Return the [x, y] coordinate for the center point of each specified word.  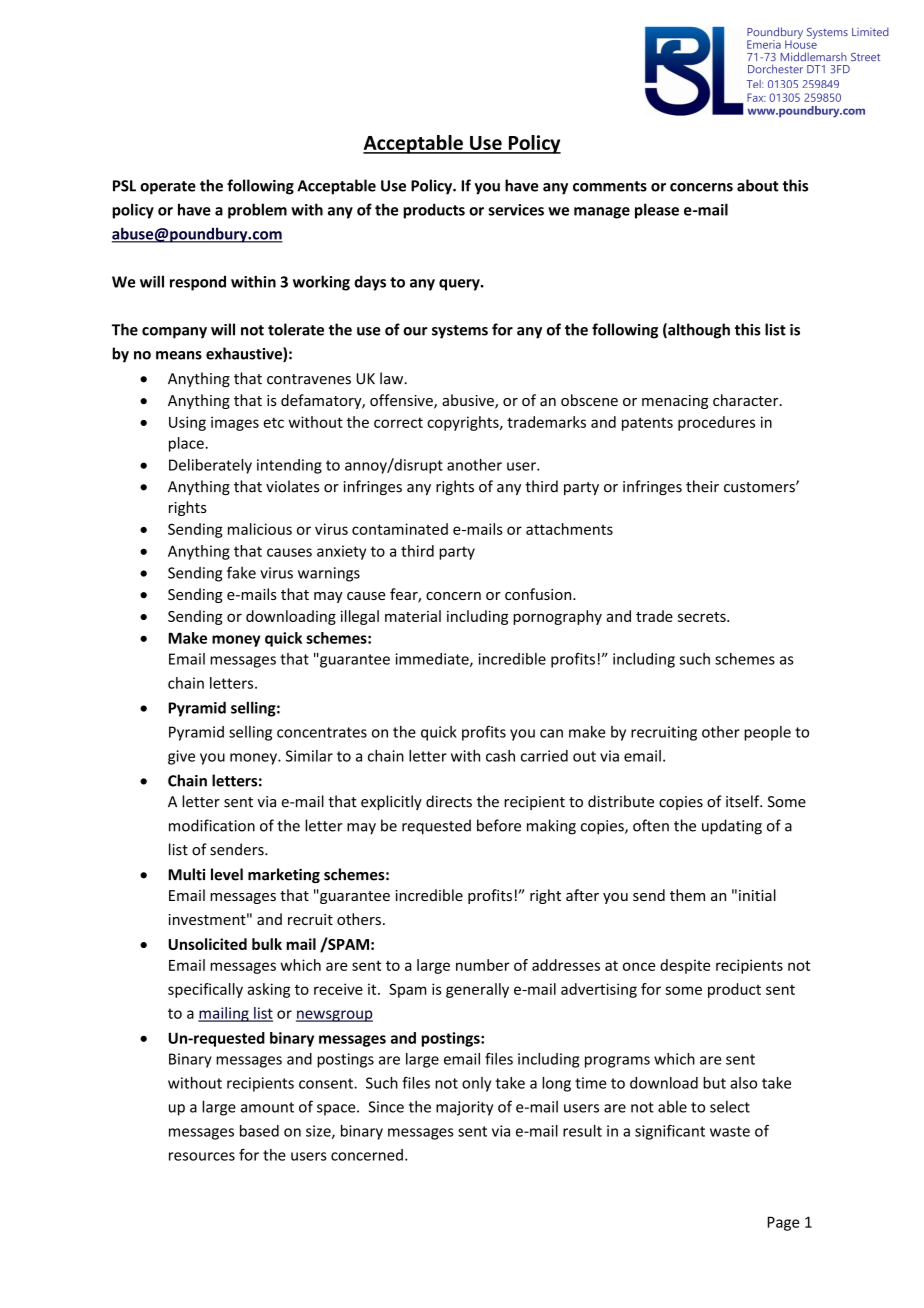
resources [202, 1156]
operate [168, 188]
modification [212, 825]
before [499, 825]
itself [744, 801]
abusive [469, 401]
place [187, 444]
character [747, 400]
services [516, 210]
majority [464, 1108]
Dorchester [775, 69]
